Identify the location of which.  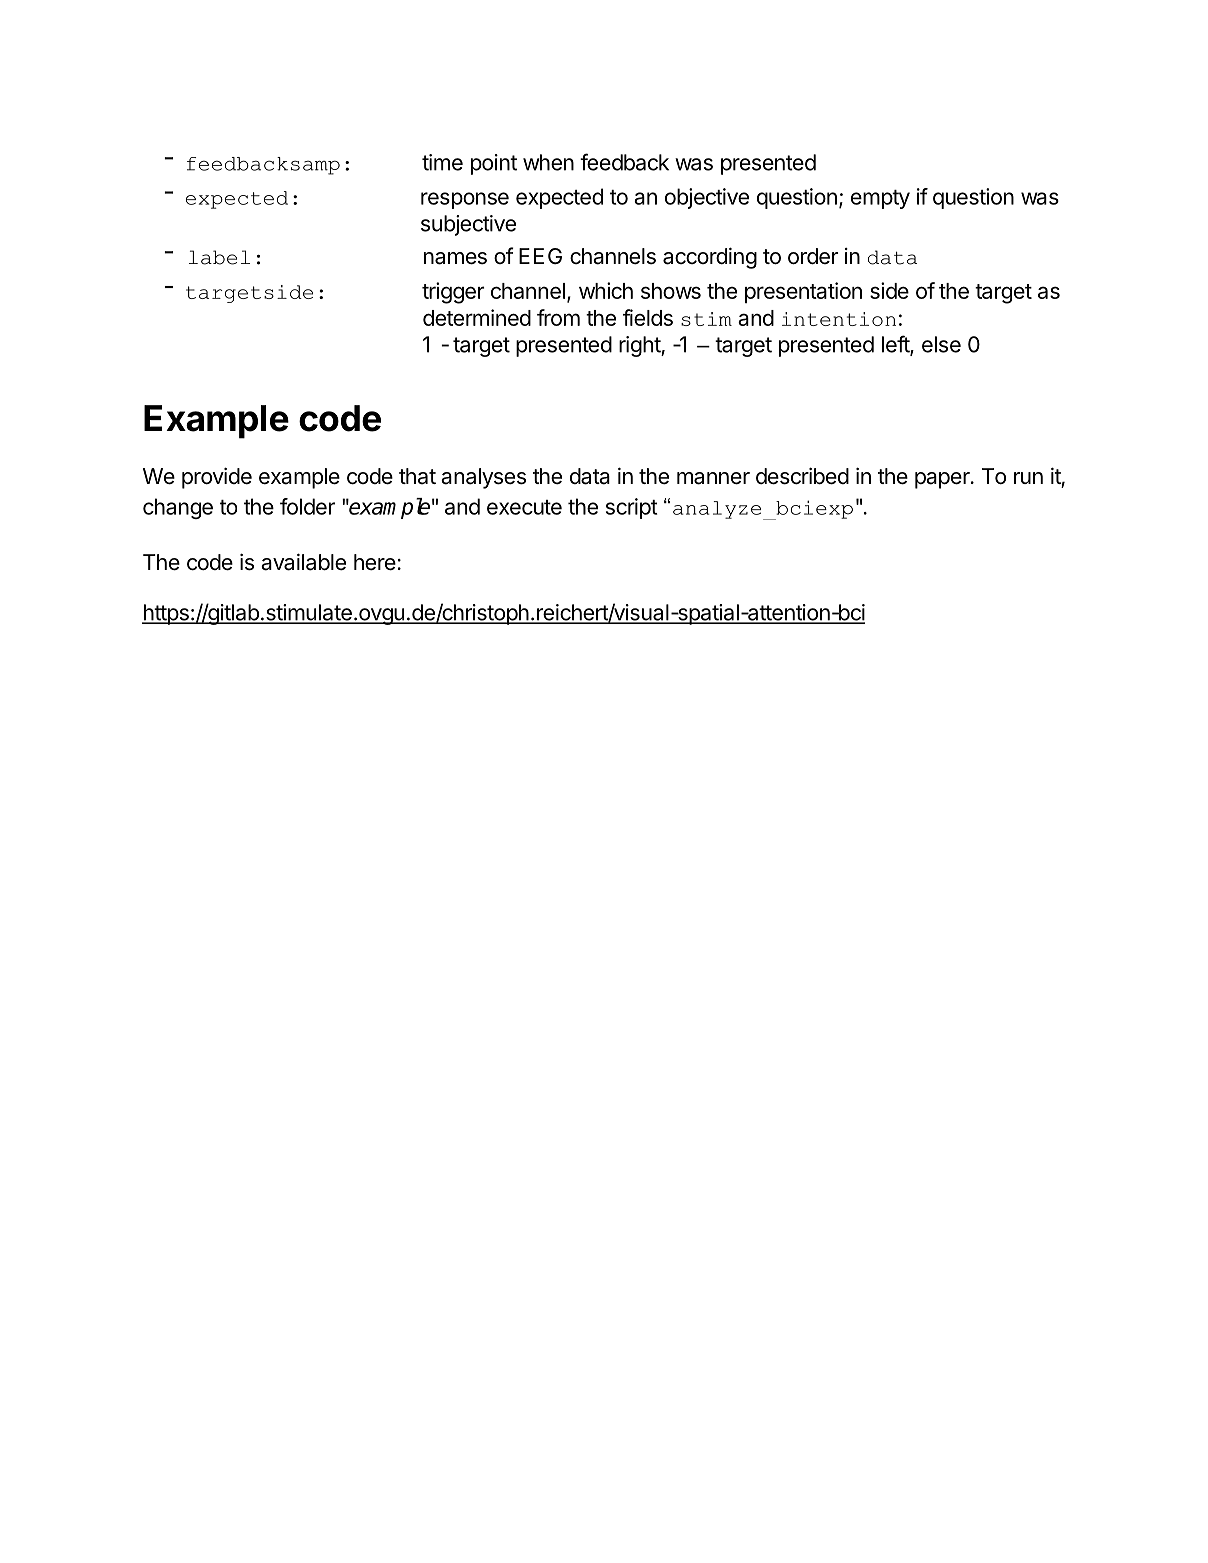
(606, 290).
